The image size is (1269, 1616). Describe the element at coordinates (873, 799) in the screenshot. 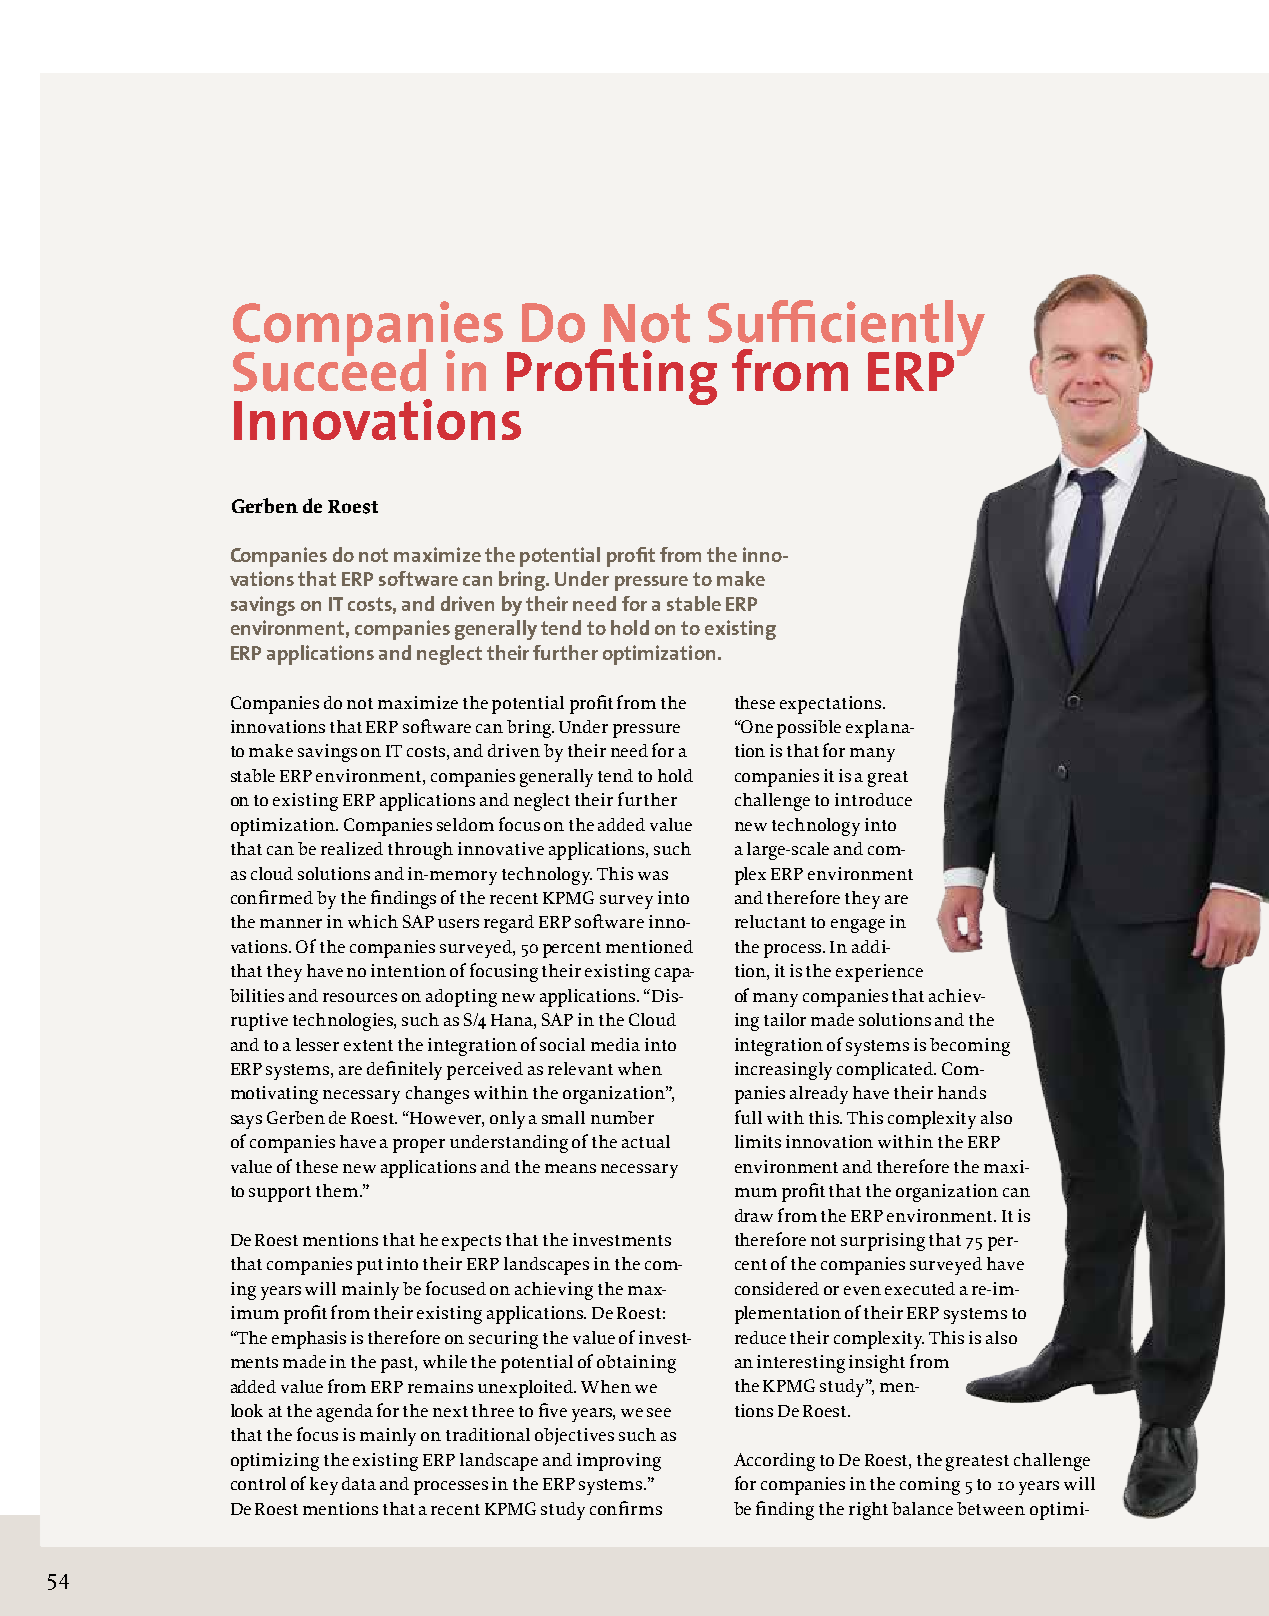

I see `introduce` at that location.
